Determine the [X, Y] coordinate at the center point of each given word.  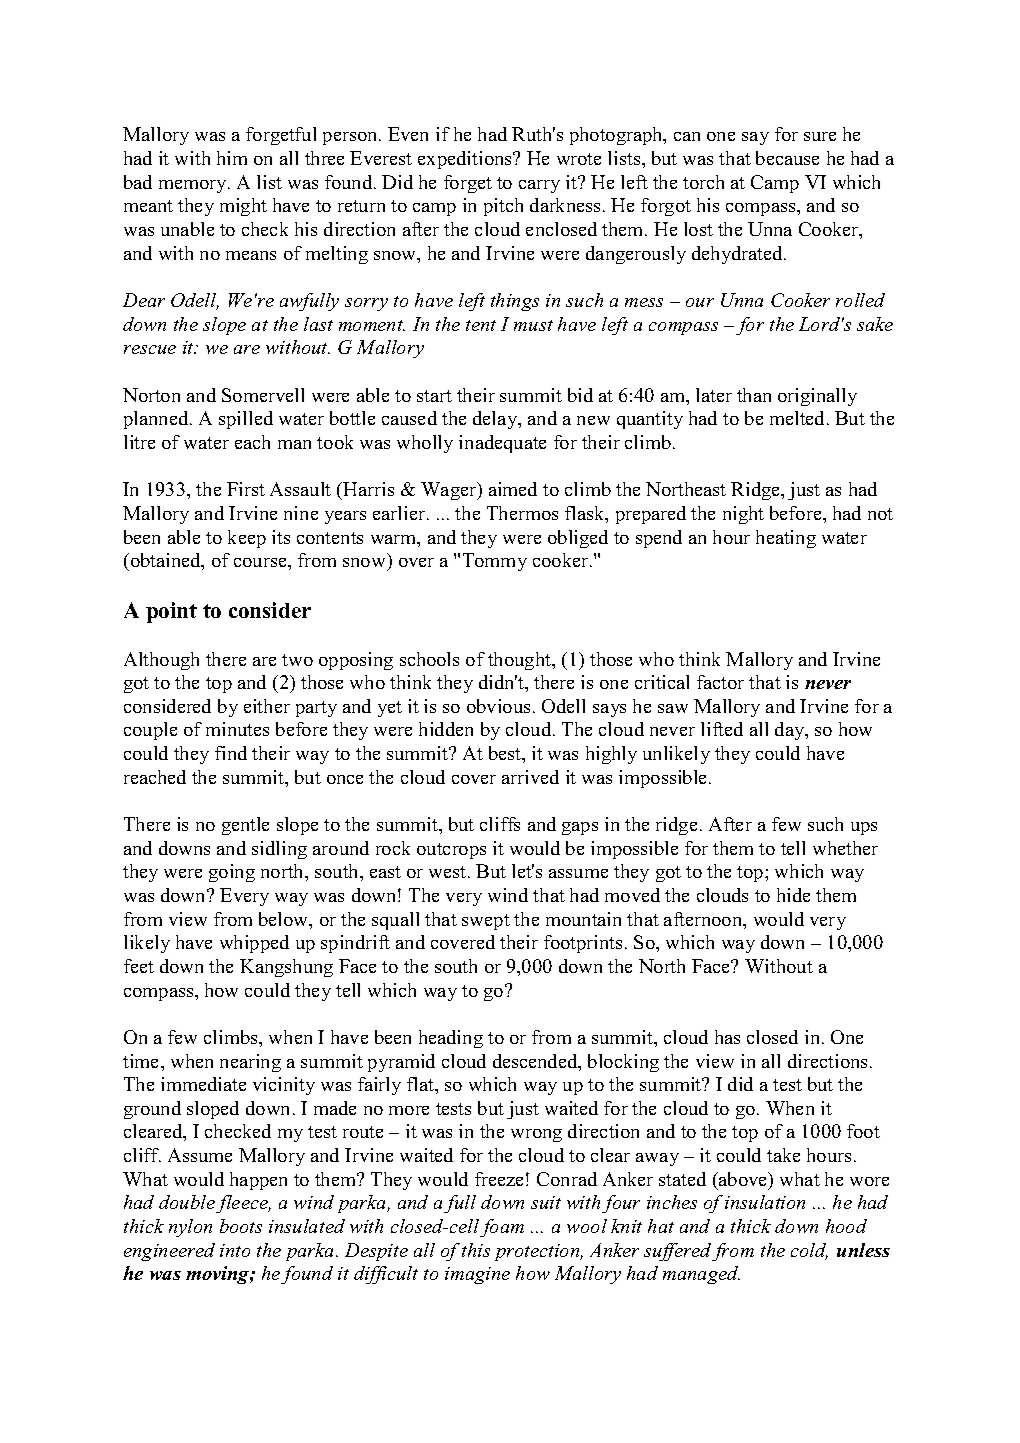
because [787, 158]
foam [502, 1228]
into [235, 1250]
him [232, 158]
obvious [498, 706]
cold [809, 1251]
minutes [237, 729]
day [791, 731]
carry [539, 186]
